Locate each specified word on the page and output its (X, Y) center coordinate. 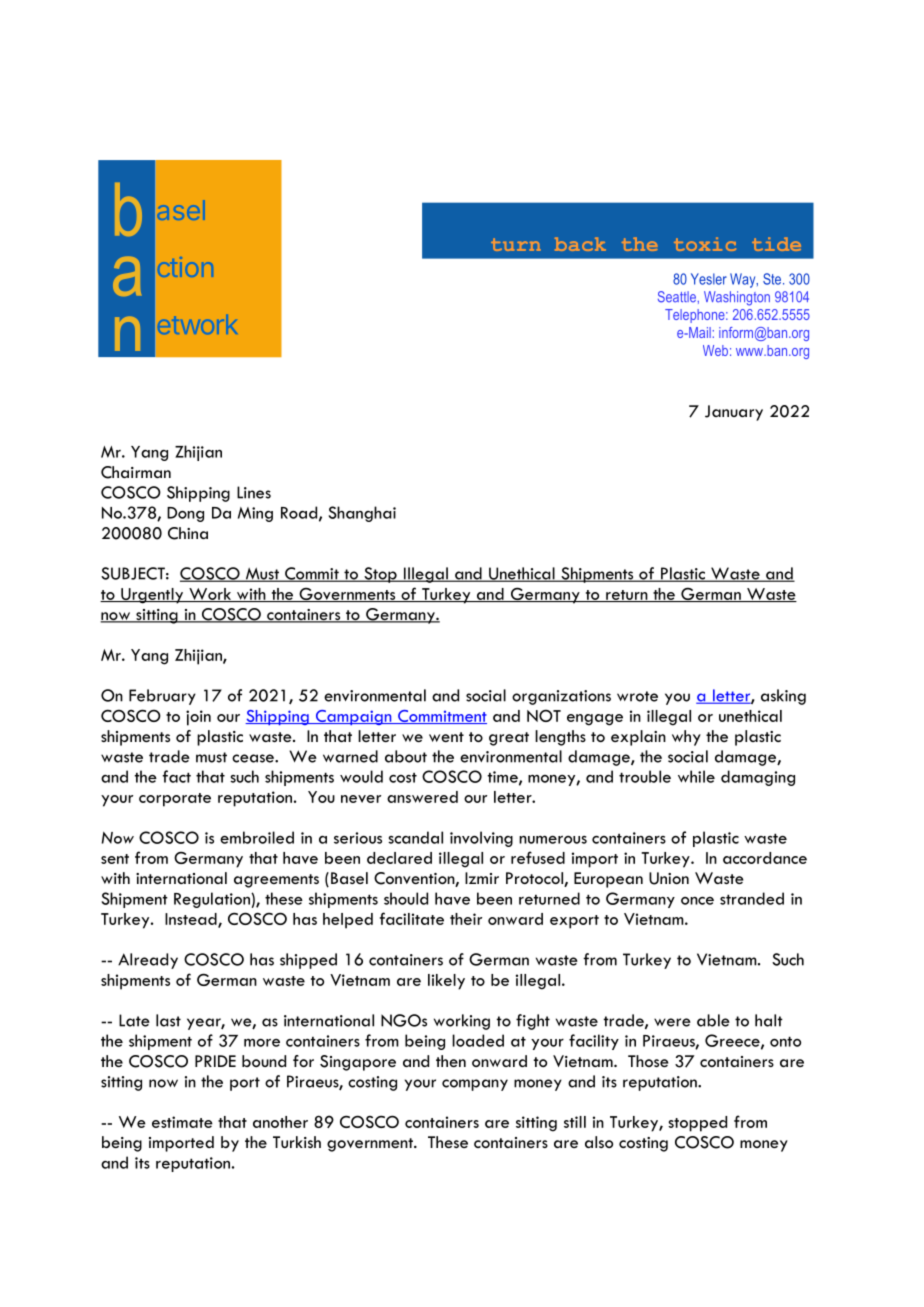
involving (481, 839)
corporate (175, 800)
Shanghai (362, 514)
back (580, 244)
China (188, 533)
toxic (705, 244)
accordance (765, 858)
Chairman (136, 472)
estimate (182, 1122)
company (475, 1085)
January (734, 413)
